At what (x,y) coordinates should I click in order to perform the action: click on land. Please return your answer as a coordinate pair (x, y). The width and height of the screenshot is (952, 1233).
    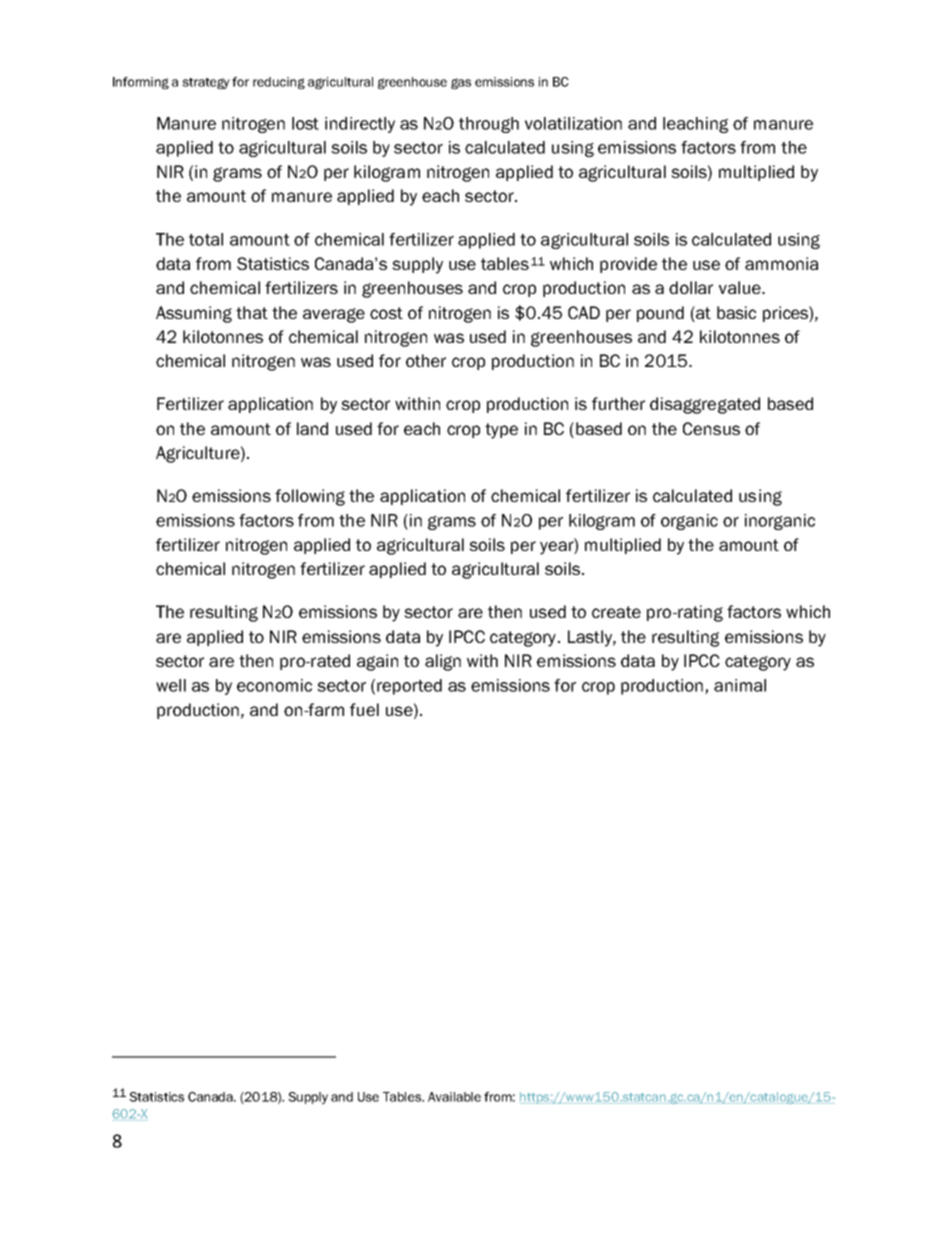
    Looking at the image, I should click on (312, 428).
